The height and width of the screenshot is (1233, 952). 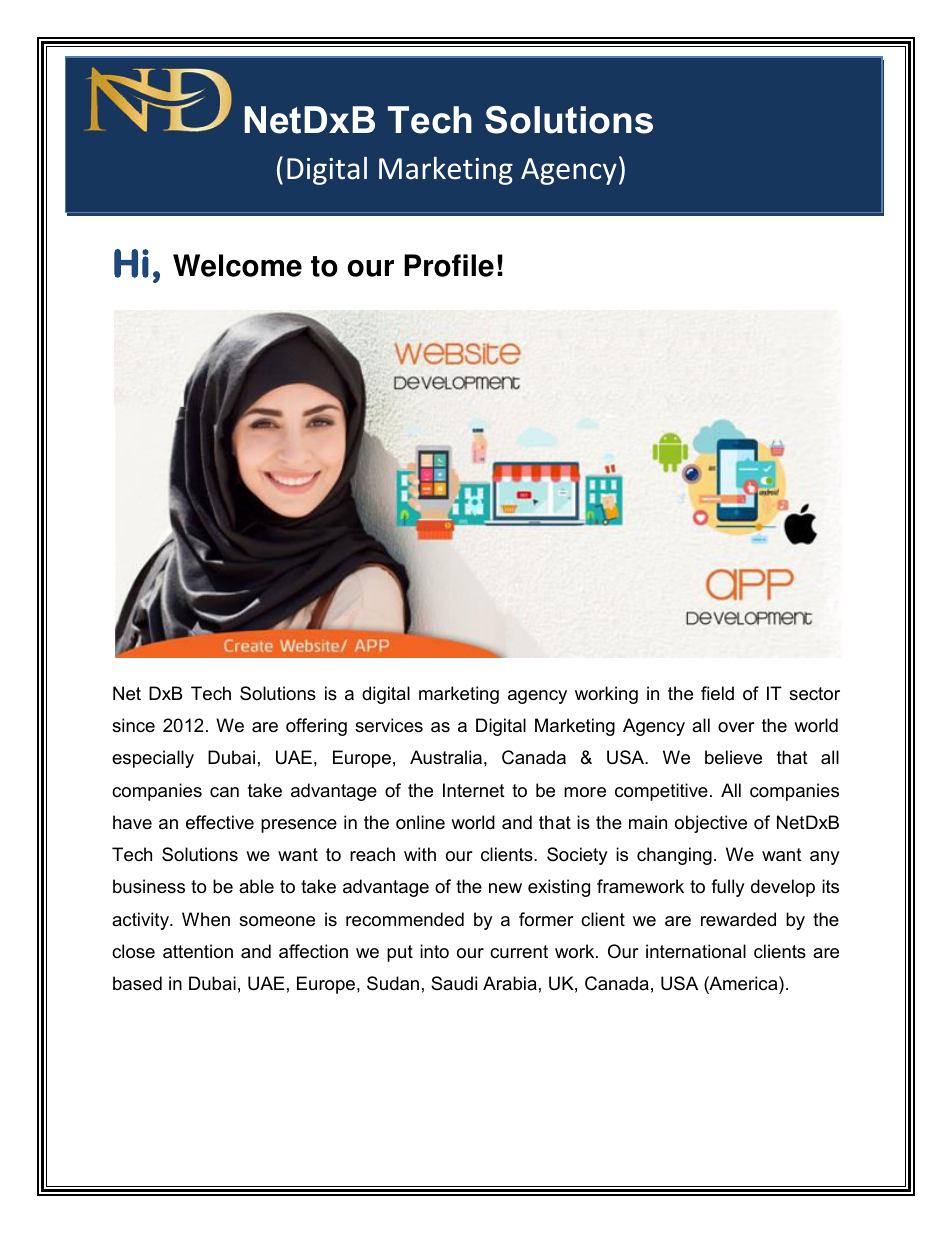 I want to click on Welcome, so click(x=237, y=265).
